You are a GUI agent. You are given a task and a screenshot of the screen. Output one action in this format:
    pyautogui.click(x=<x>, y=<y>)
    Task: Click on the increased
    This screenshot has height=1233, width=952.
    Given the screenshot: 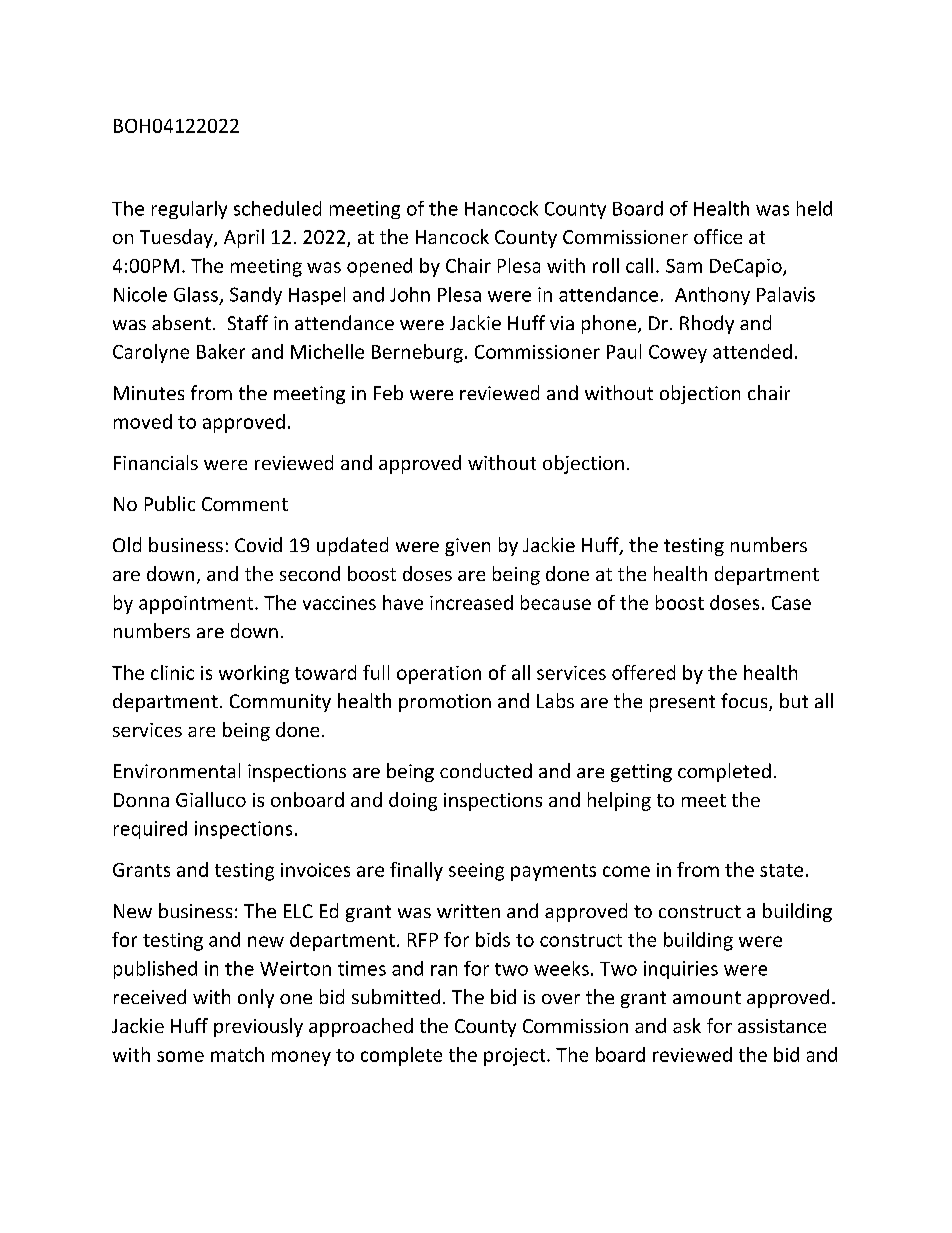 What is the action you would take?
    pyautogui.click(x=471, y=602)
